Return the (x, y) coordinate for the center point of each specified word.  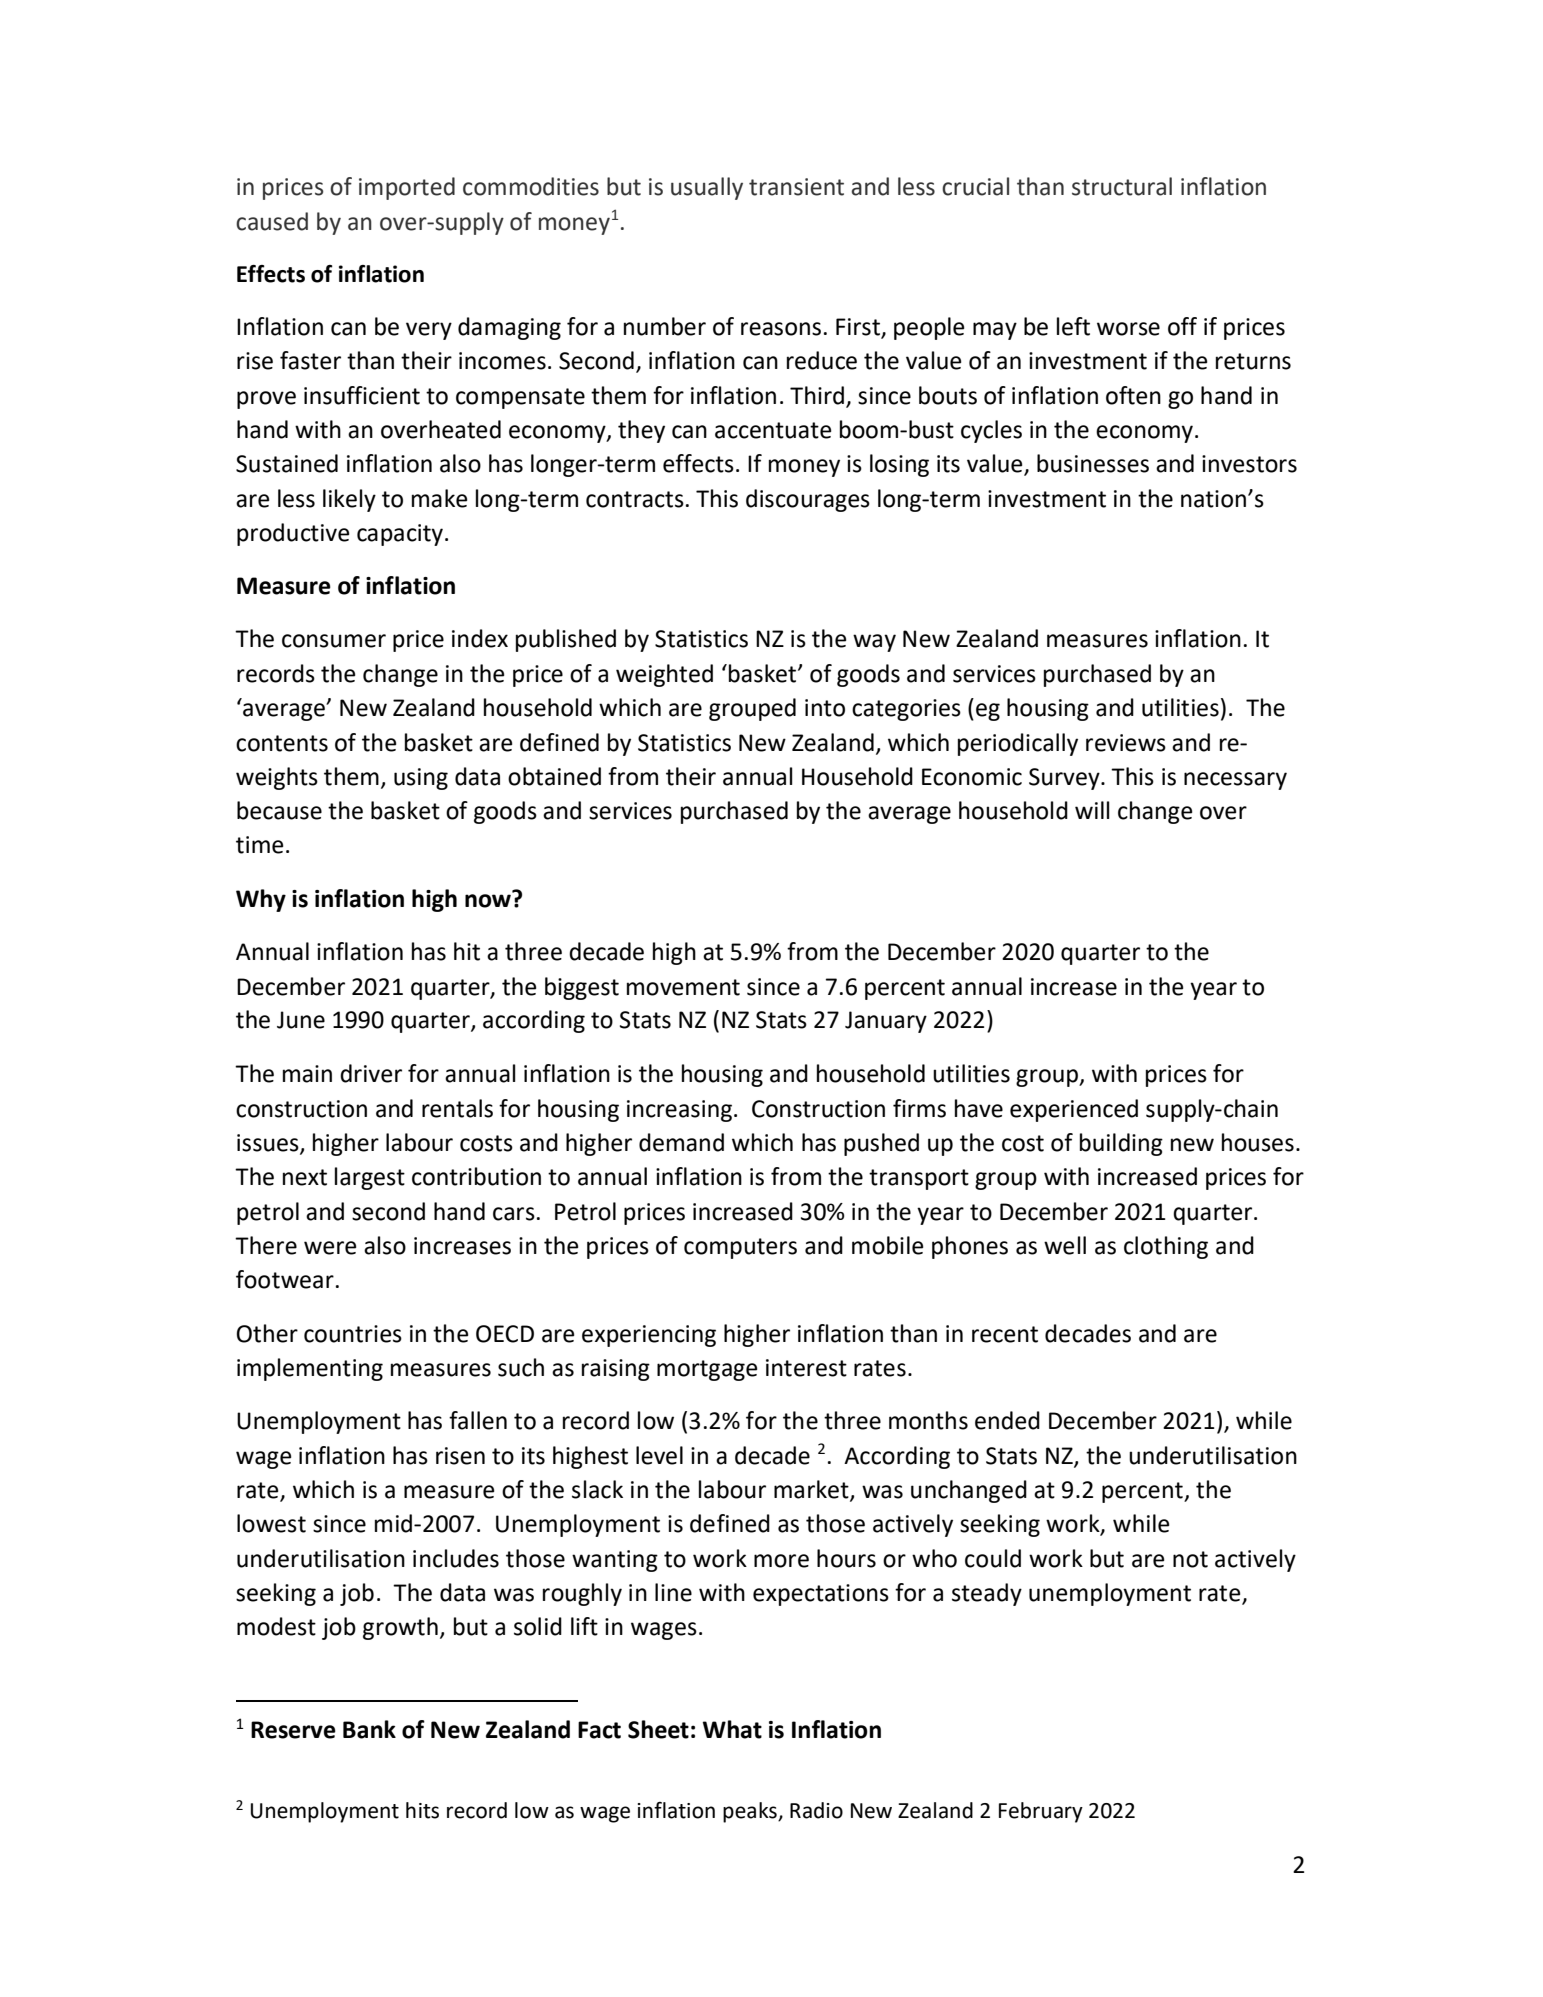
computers (740, 1248)
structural (1122, 186)
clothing (1166, 1247)
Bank (369, 1729)
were (330, 1248)
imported (407, 188)
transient (796, 187)
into (825, 708)
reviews (1126, 743)
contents (282, 743)
